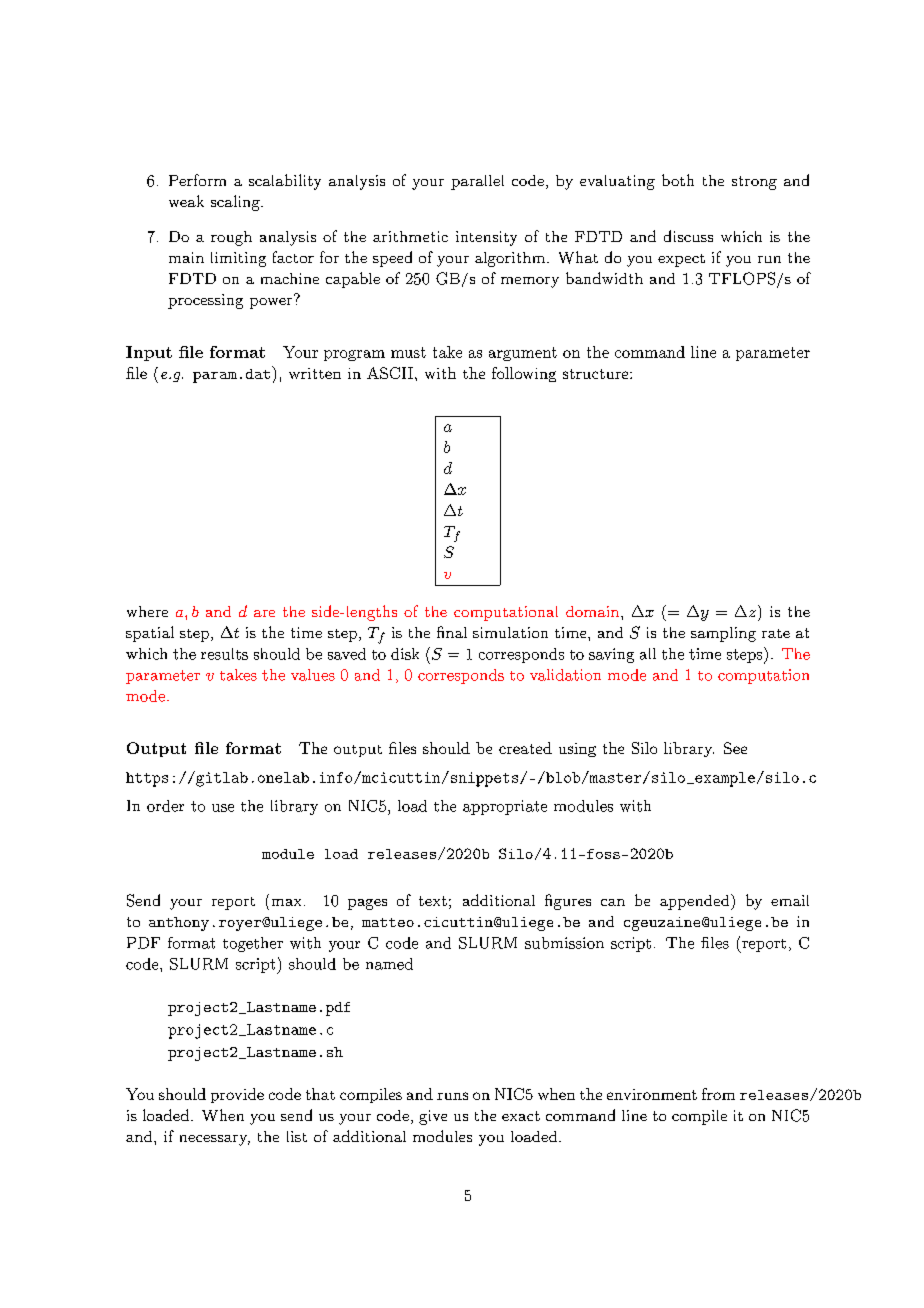  Describe the element at coordinates (452, 632) in the screenshot. I see `final` at that location.
